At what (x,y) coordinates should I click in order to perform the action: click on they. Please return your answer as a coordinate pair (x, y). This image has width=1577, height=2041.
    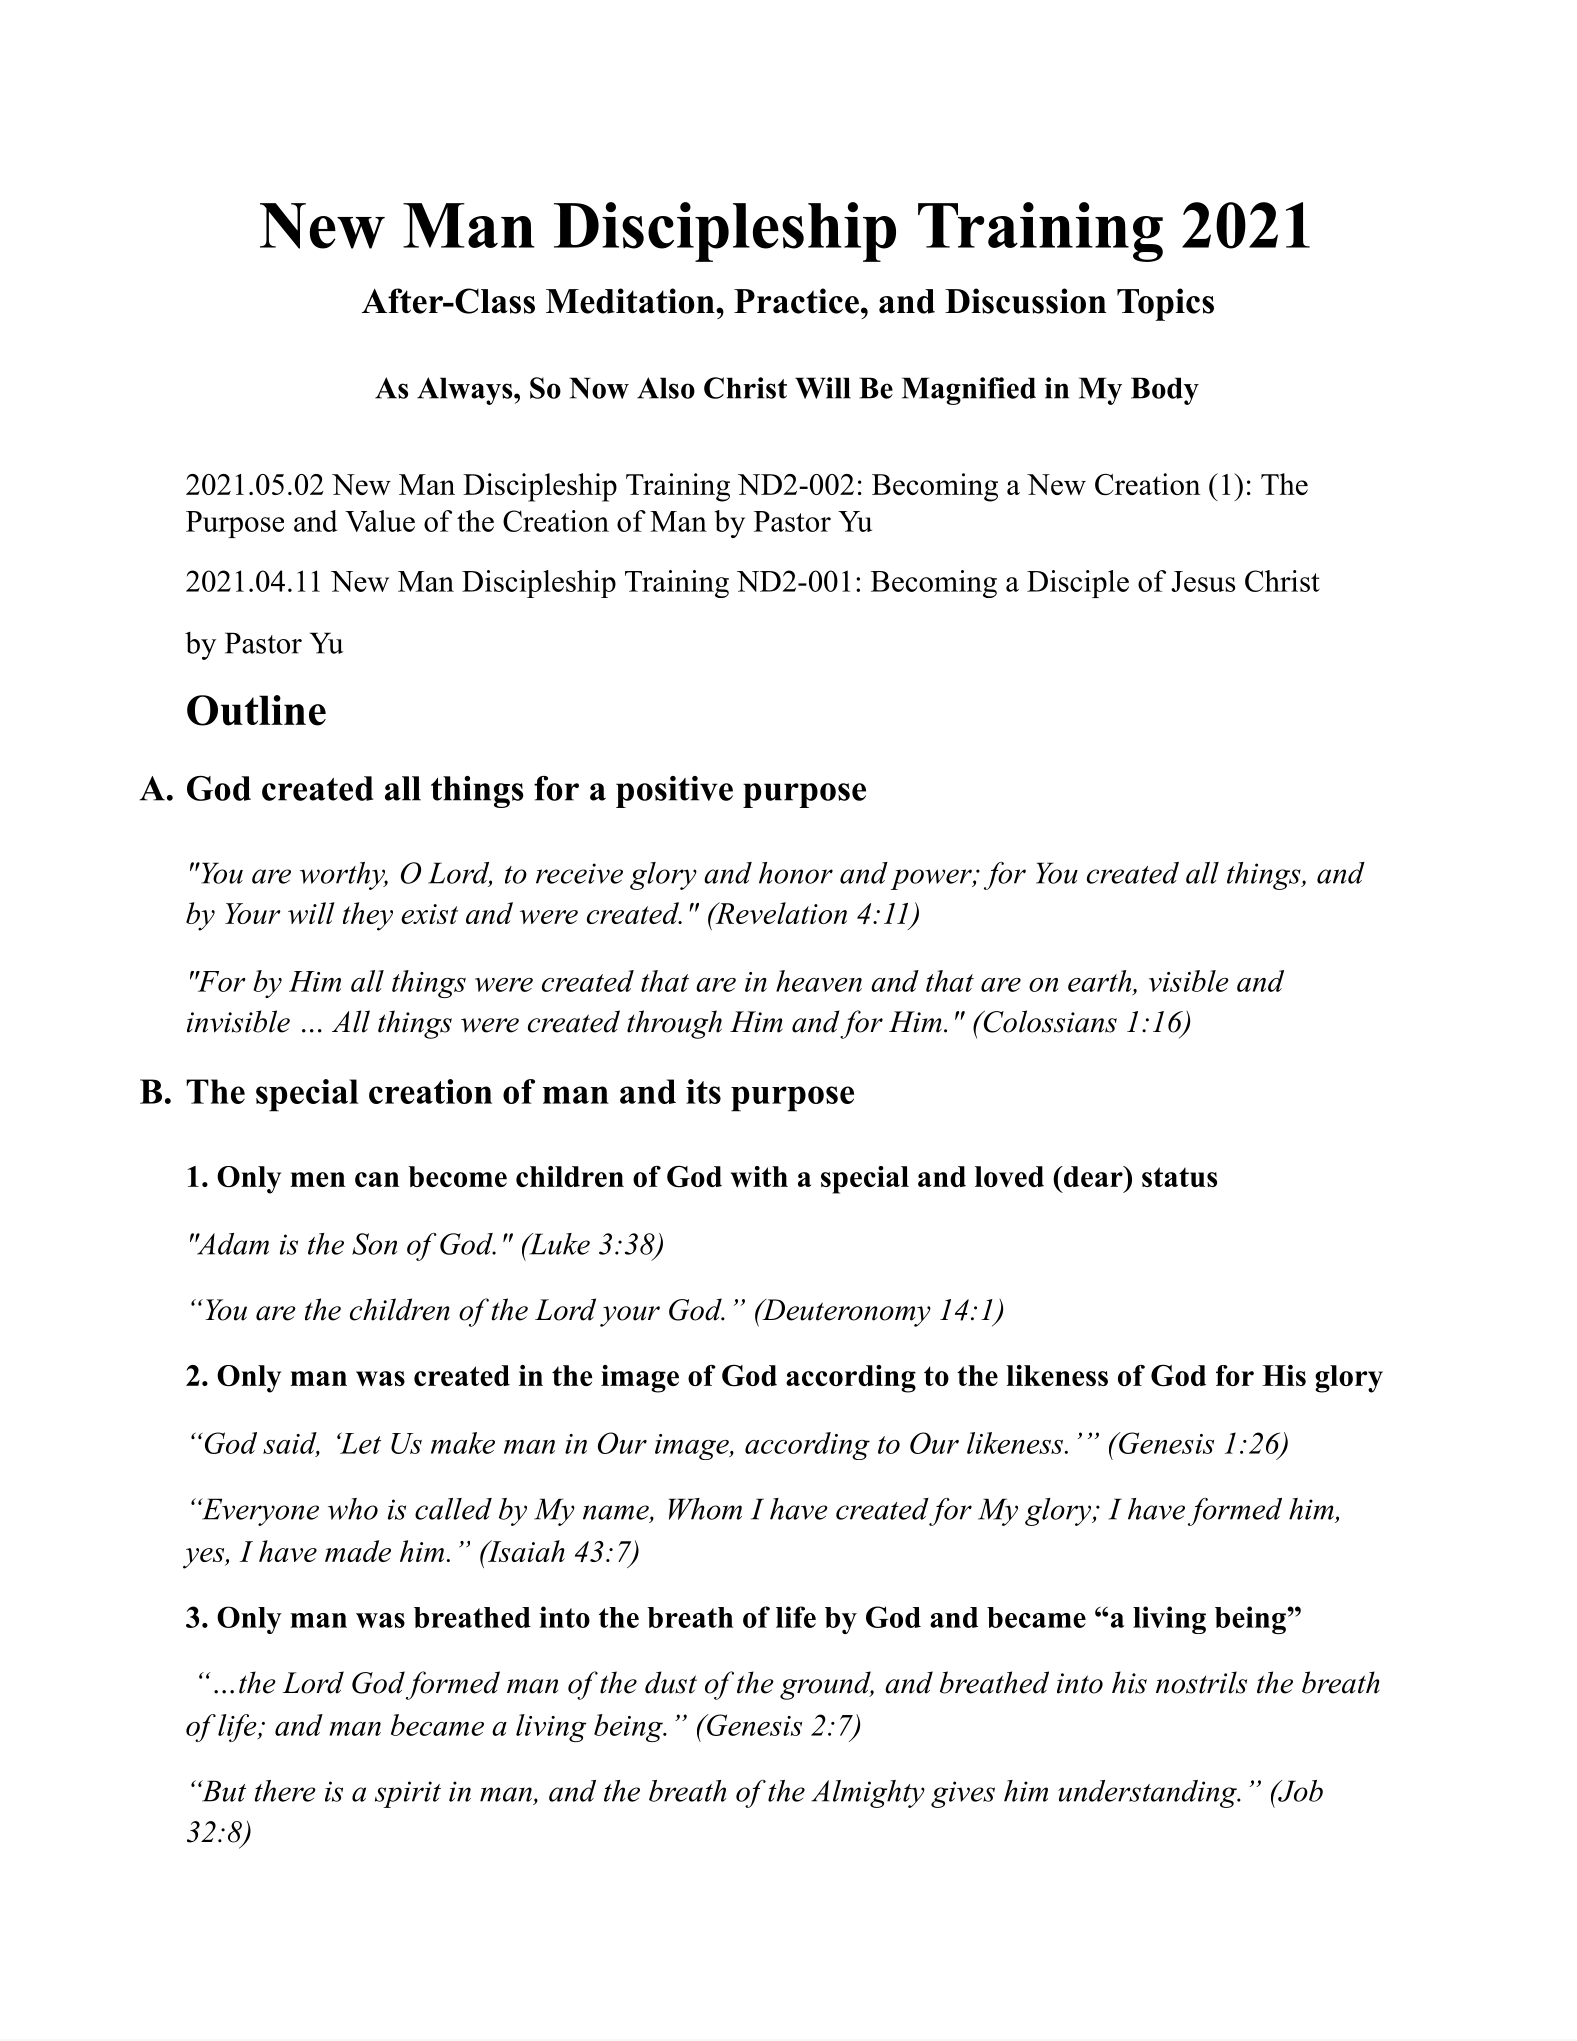
    Looking at the image, I should click on (368, 916).
